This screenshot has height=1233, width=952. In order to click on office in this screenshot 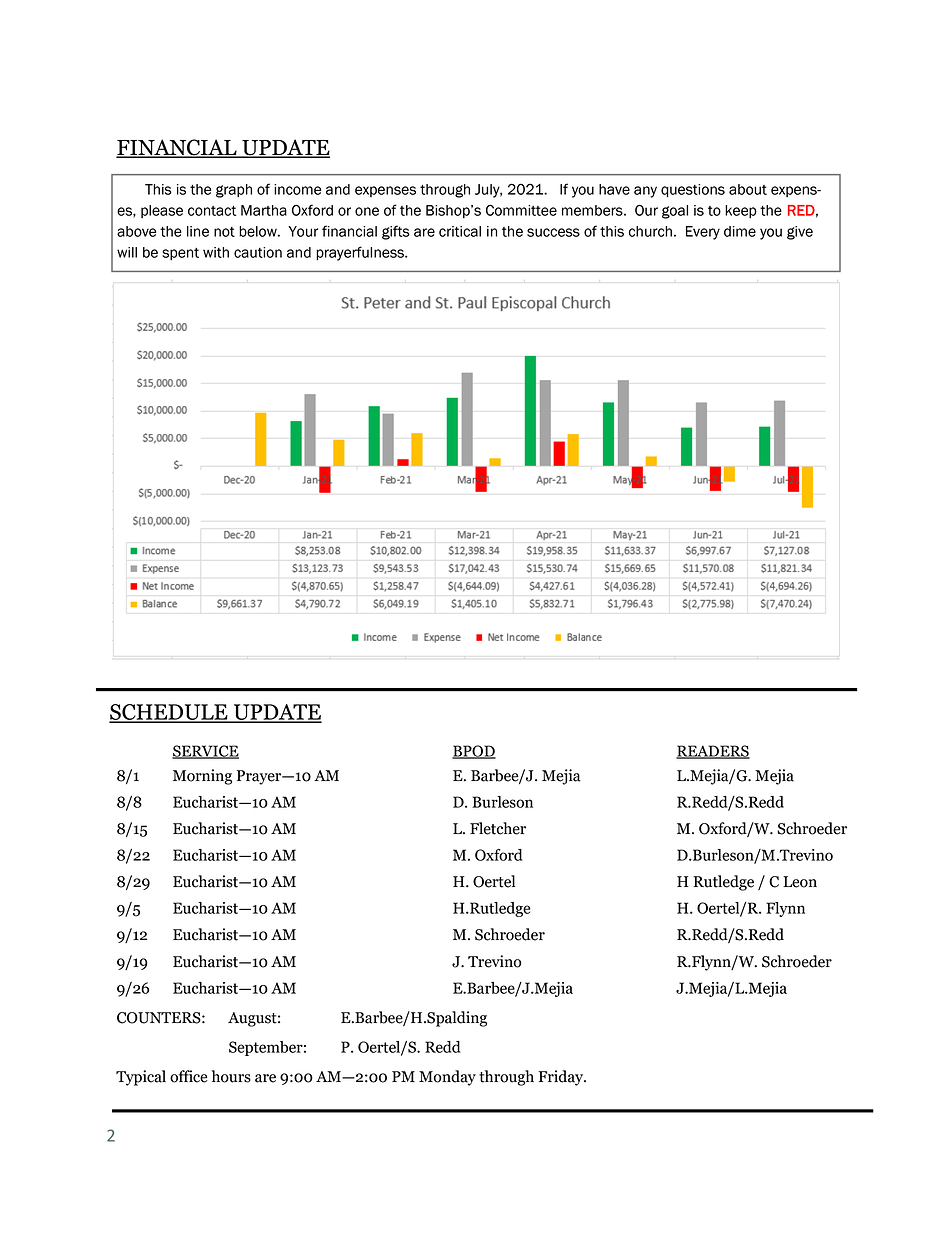, I will do `click(189, 1076)`.
